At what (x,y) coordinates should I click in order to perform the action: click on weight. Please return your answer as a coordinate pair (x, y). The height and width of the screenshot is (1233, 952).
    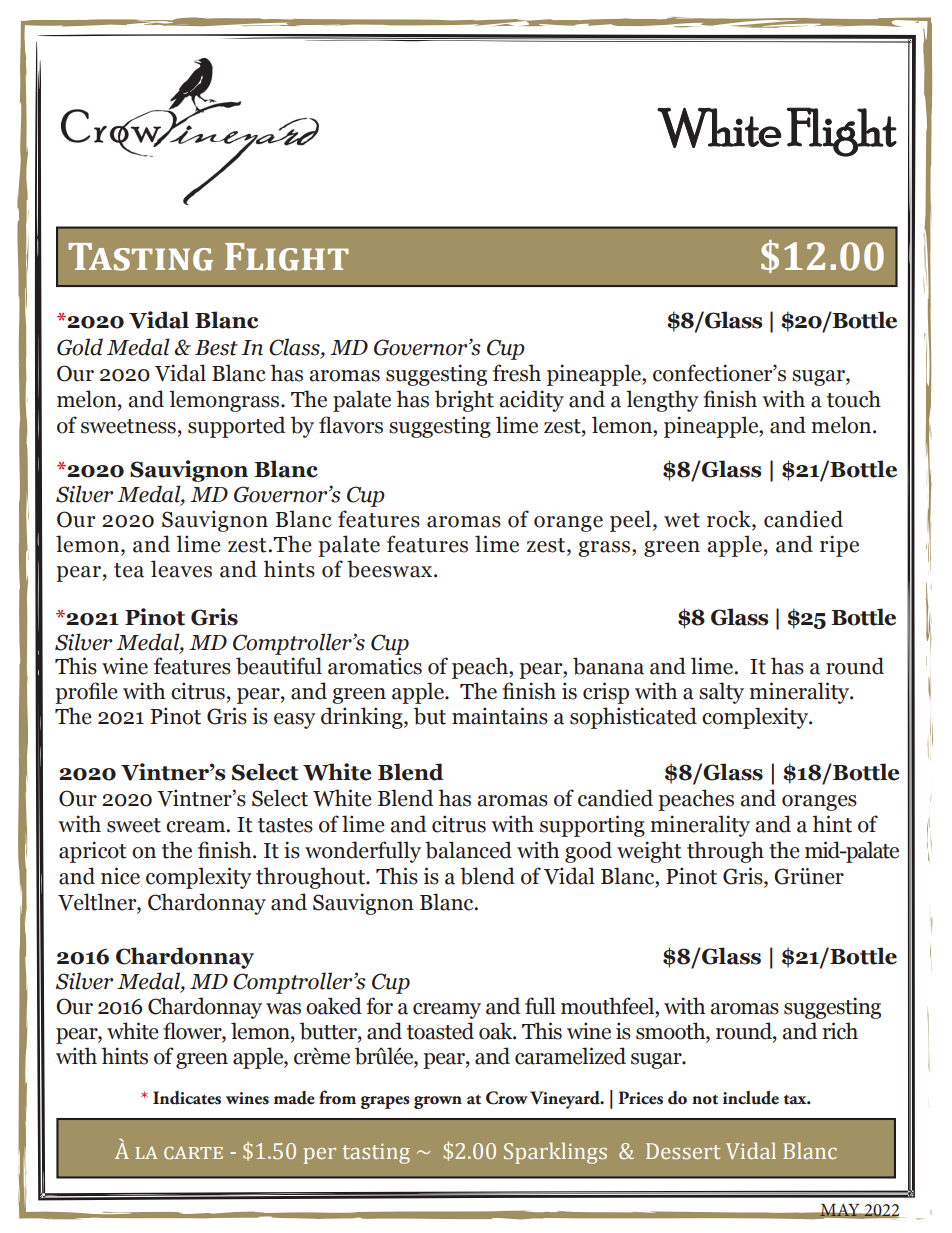
    Looking at the image, I should click on (649, 852).
